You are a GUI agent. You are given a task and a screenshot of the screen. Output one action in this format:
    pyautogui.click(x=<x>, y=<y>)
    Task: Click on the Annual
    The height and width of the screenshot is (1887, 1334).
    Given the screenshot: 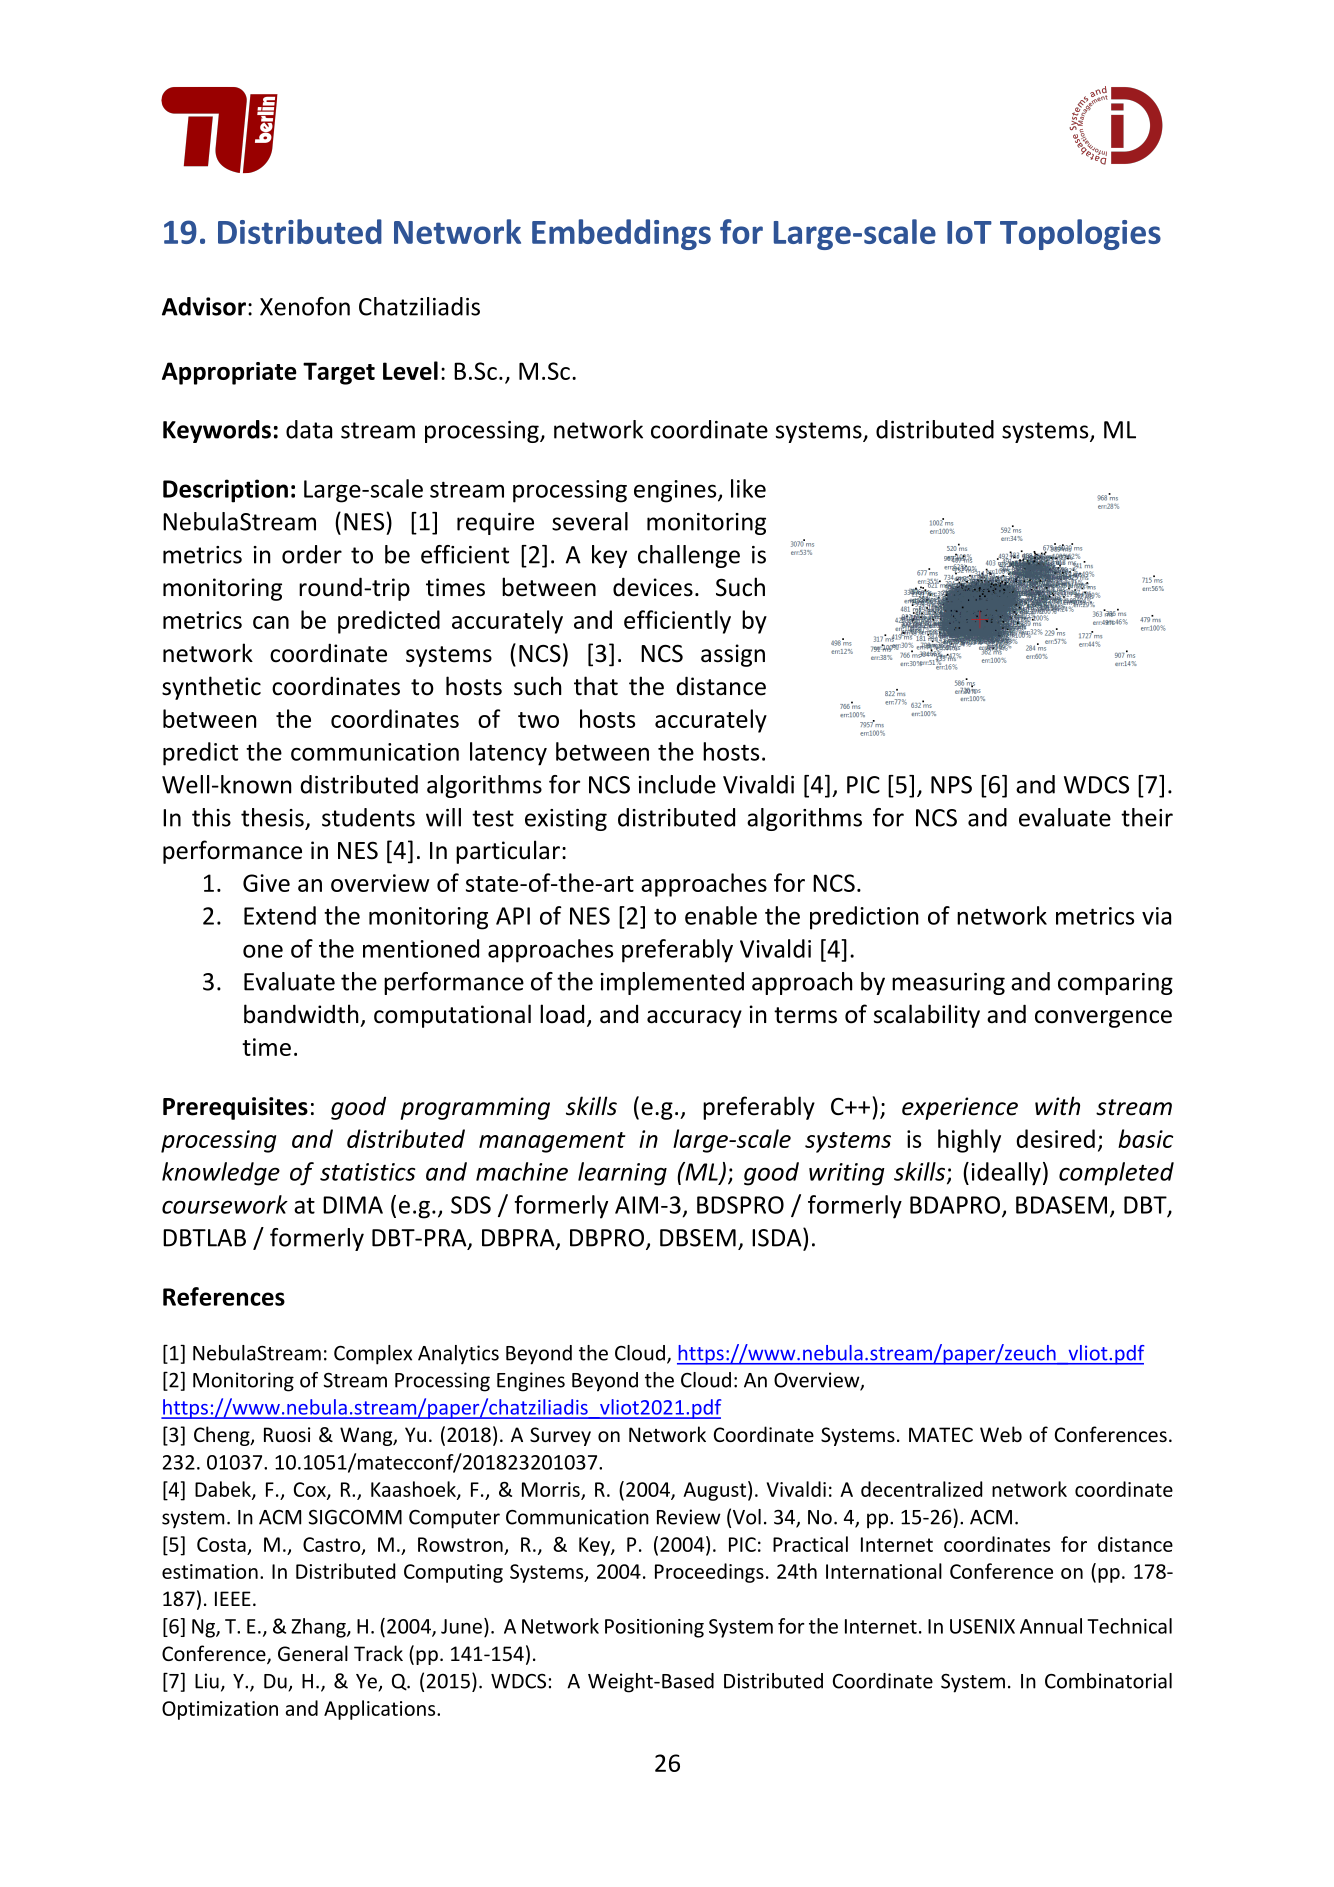 What is the action you would take?
    pyautogui.click(x=1051, y=1626)
